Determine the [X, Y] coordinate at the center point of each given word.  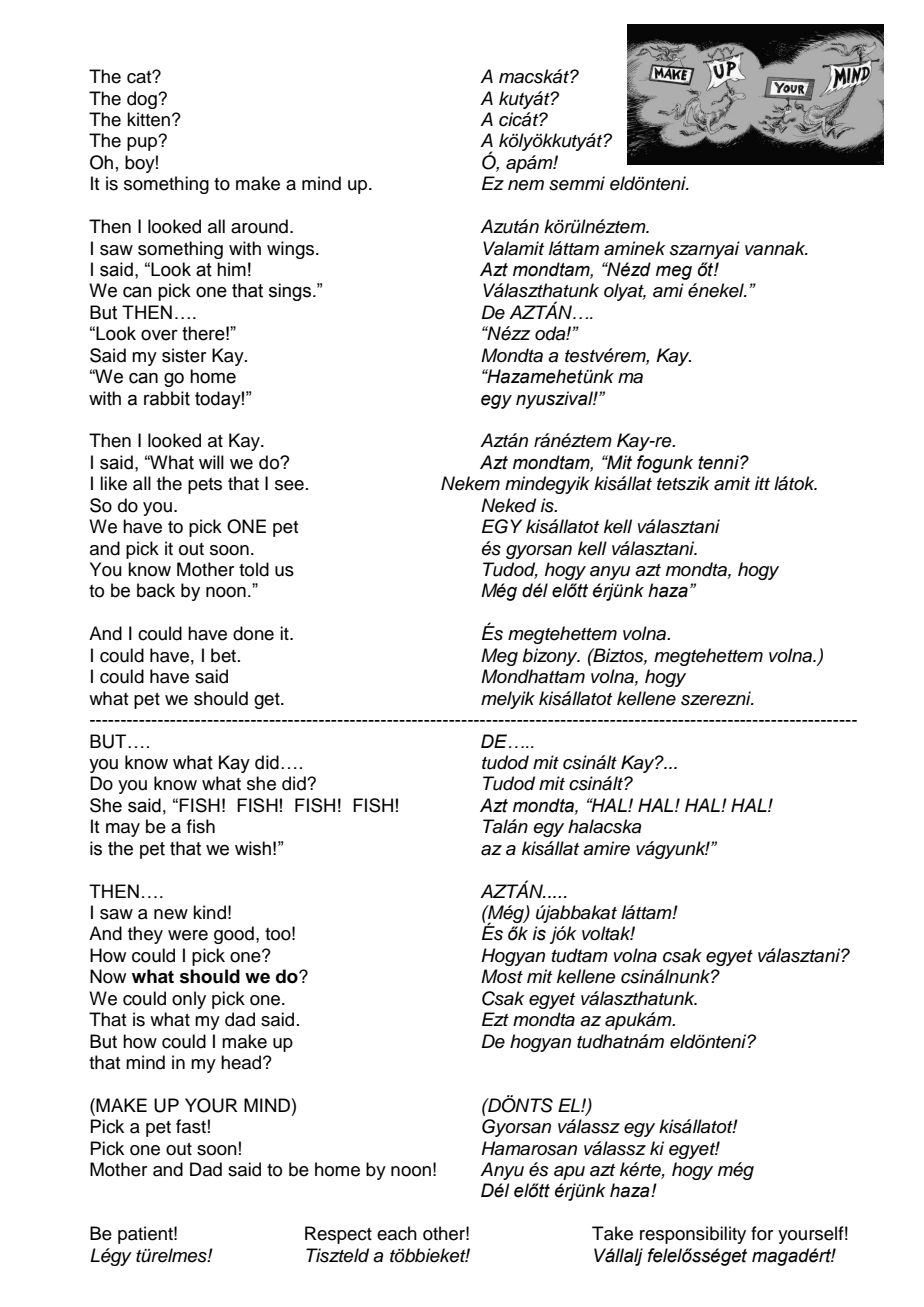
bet [225, 655]
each [397, 1233]
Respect [338, 1235]
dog [143, 100]
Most [502, 976]
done [253, 633]
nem [526, 185]
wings [292, 250]
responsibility [693, 1235]
